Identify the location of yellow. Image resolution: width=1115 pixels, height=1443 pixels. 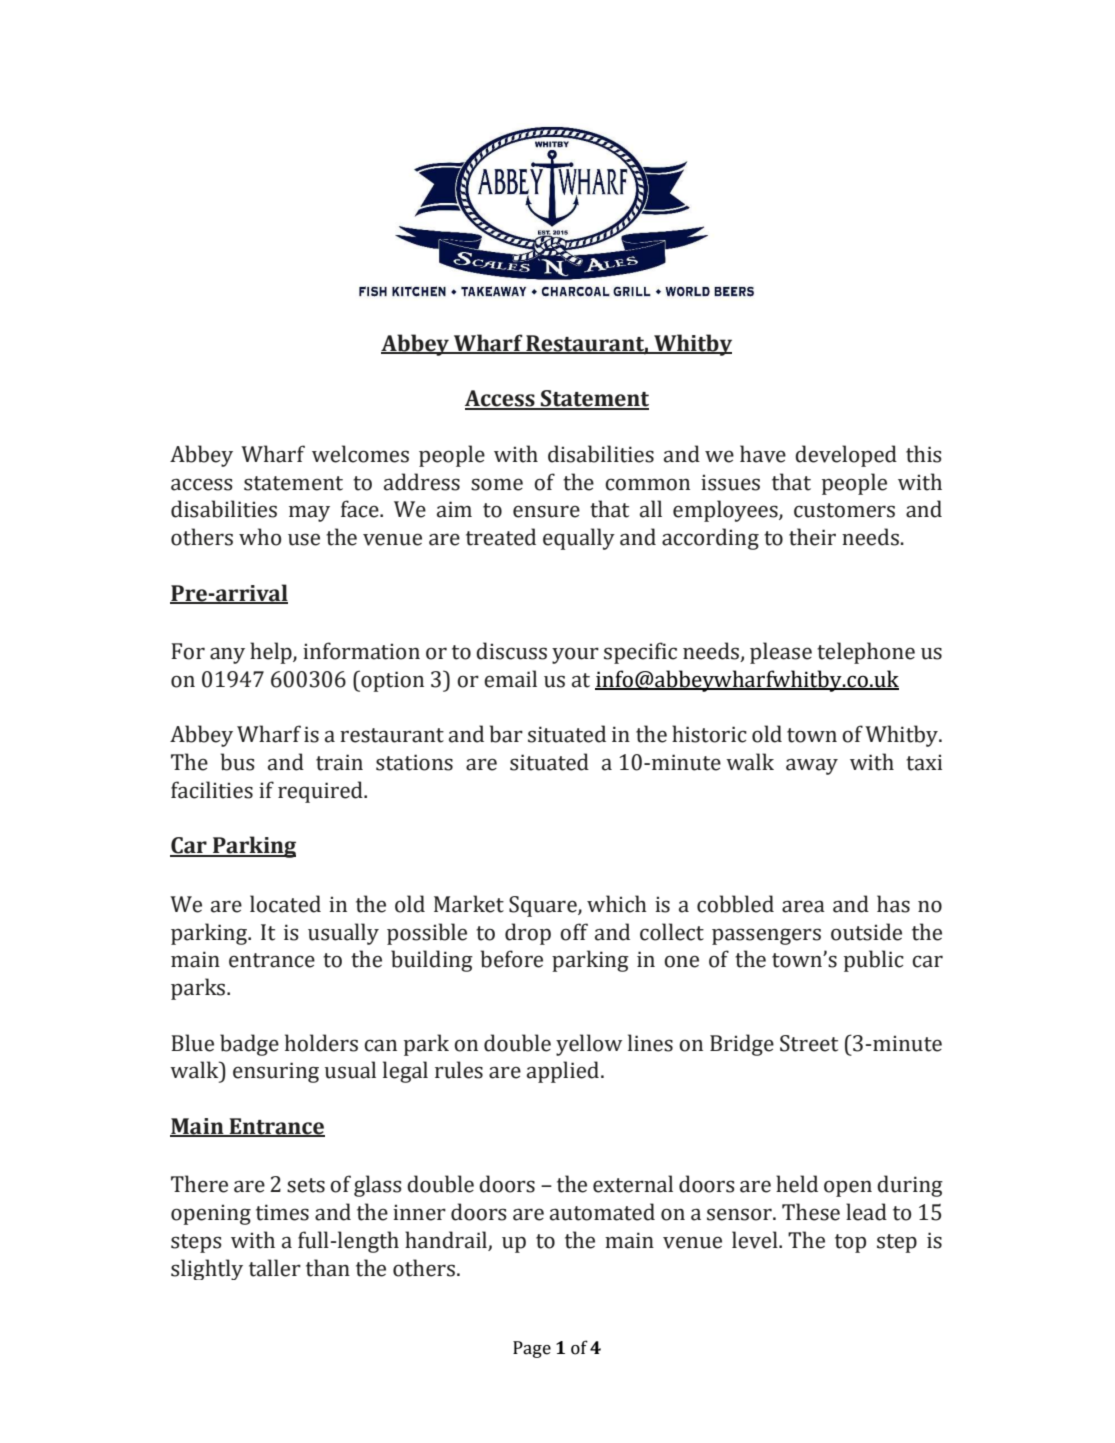
(589, 1045).
